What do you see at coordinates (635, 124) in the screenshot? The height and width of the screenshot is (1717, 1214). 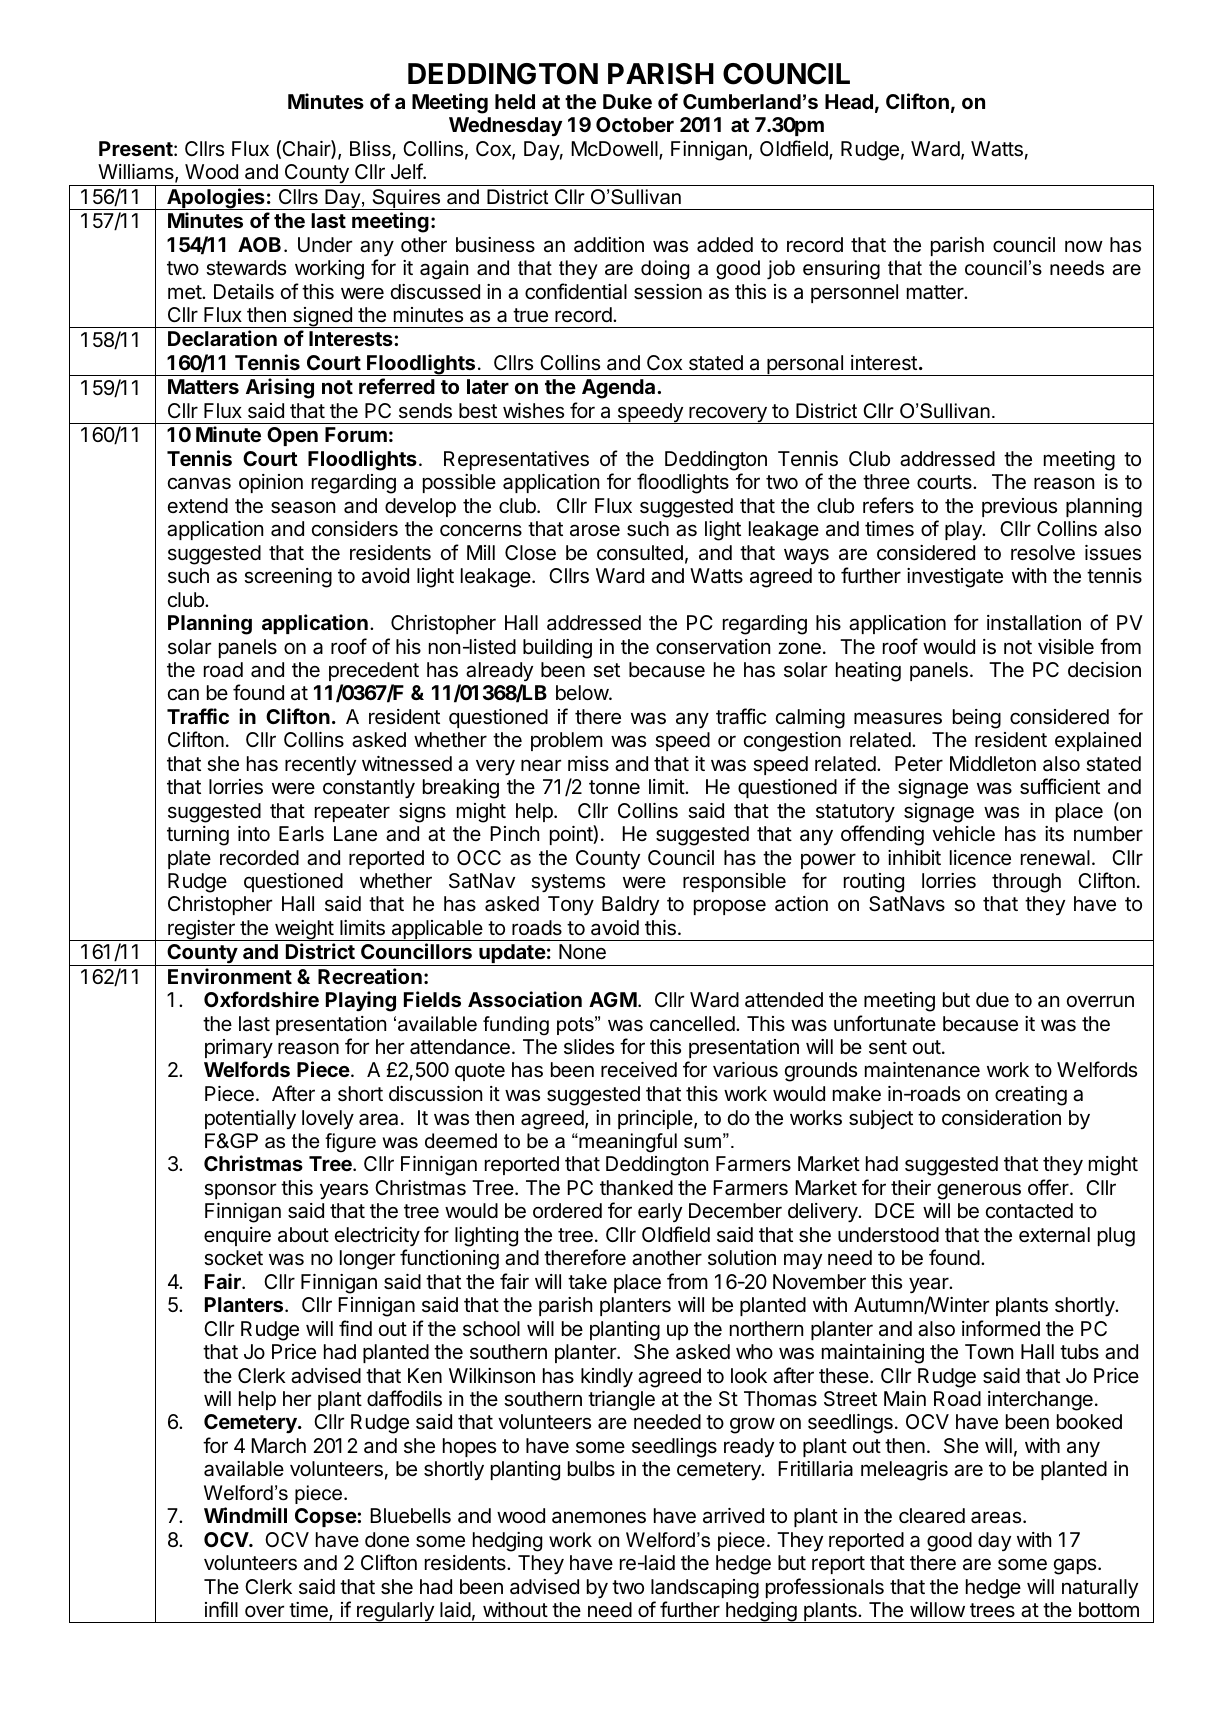 I see `October` at bounding box center [635, 124].
